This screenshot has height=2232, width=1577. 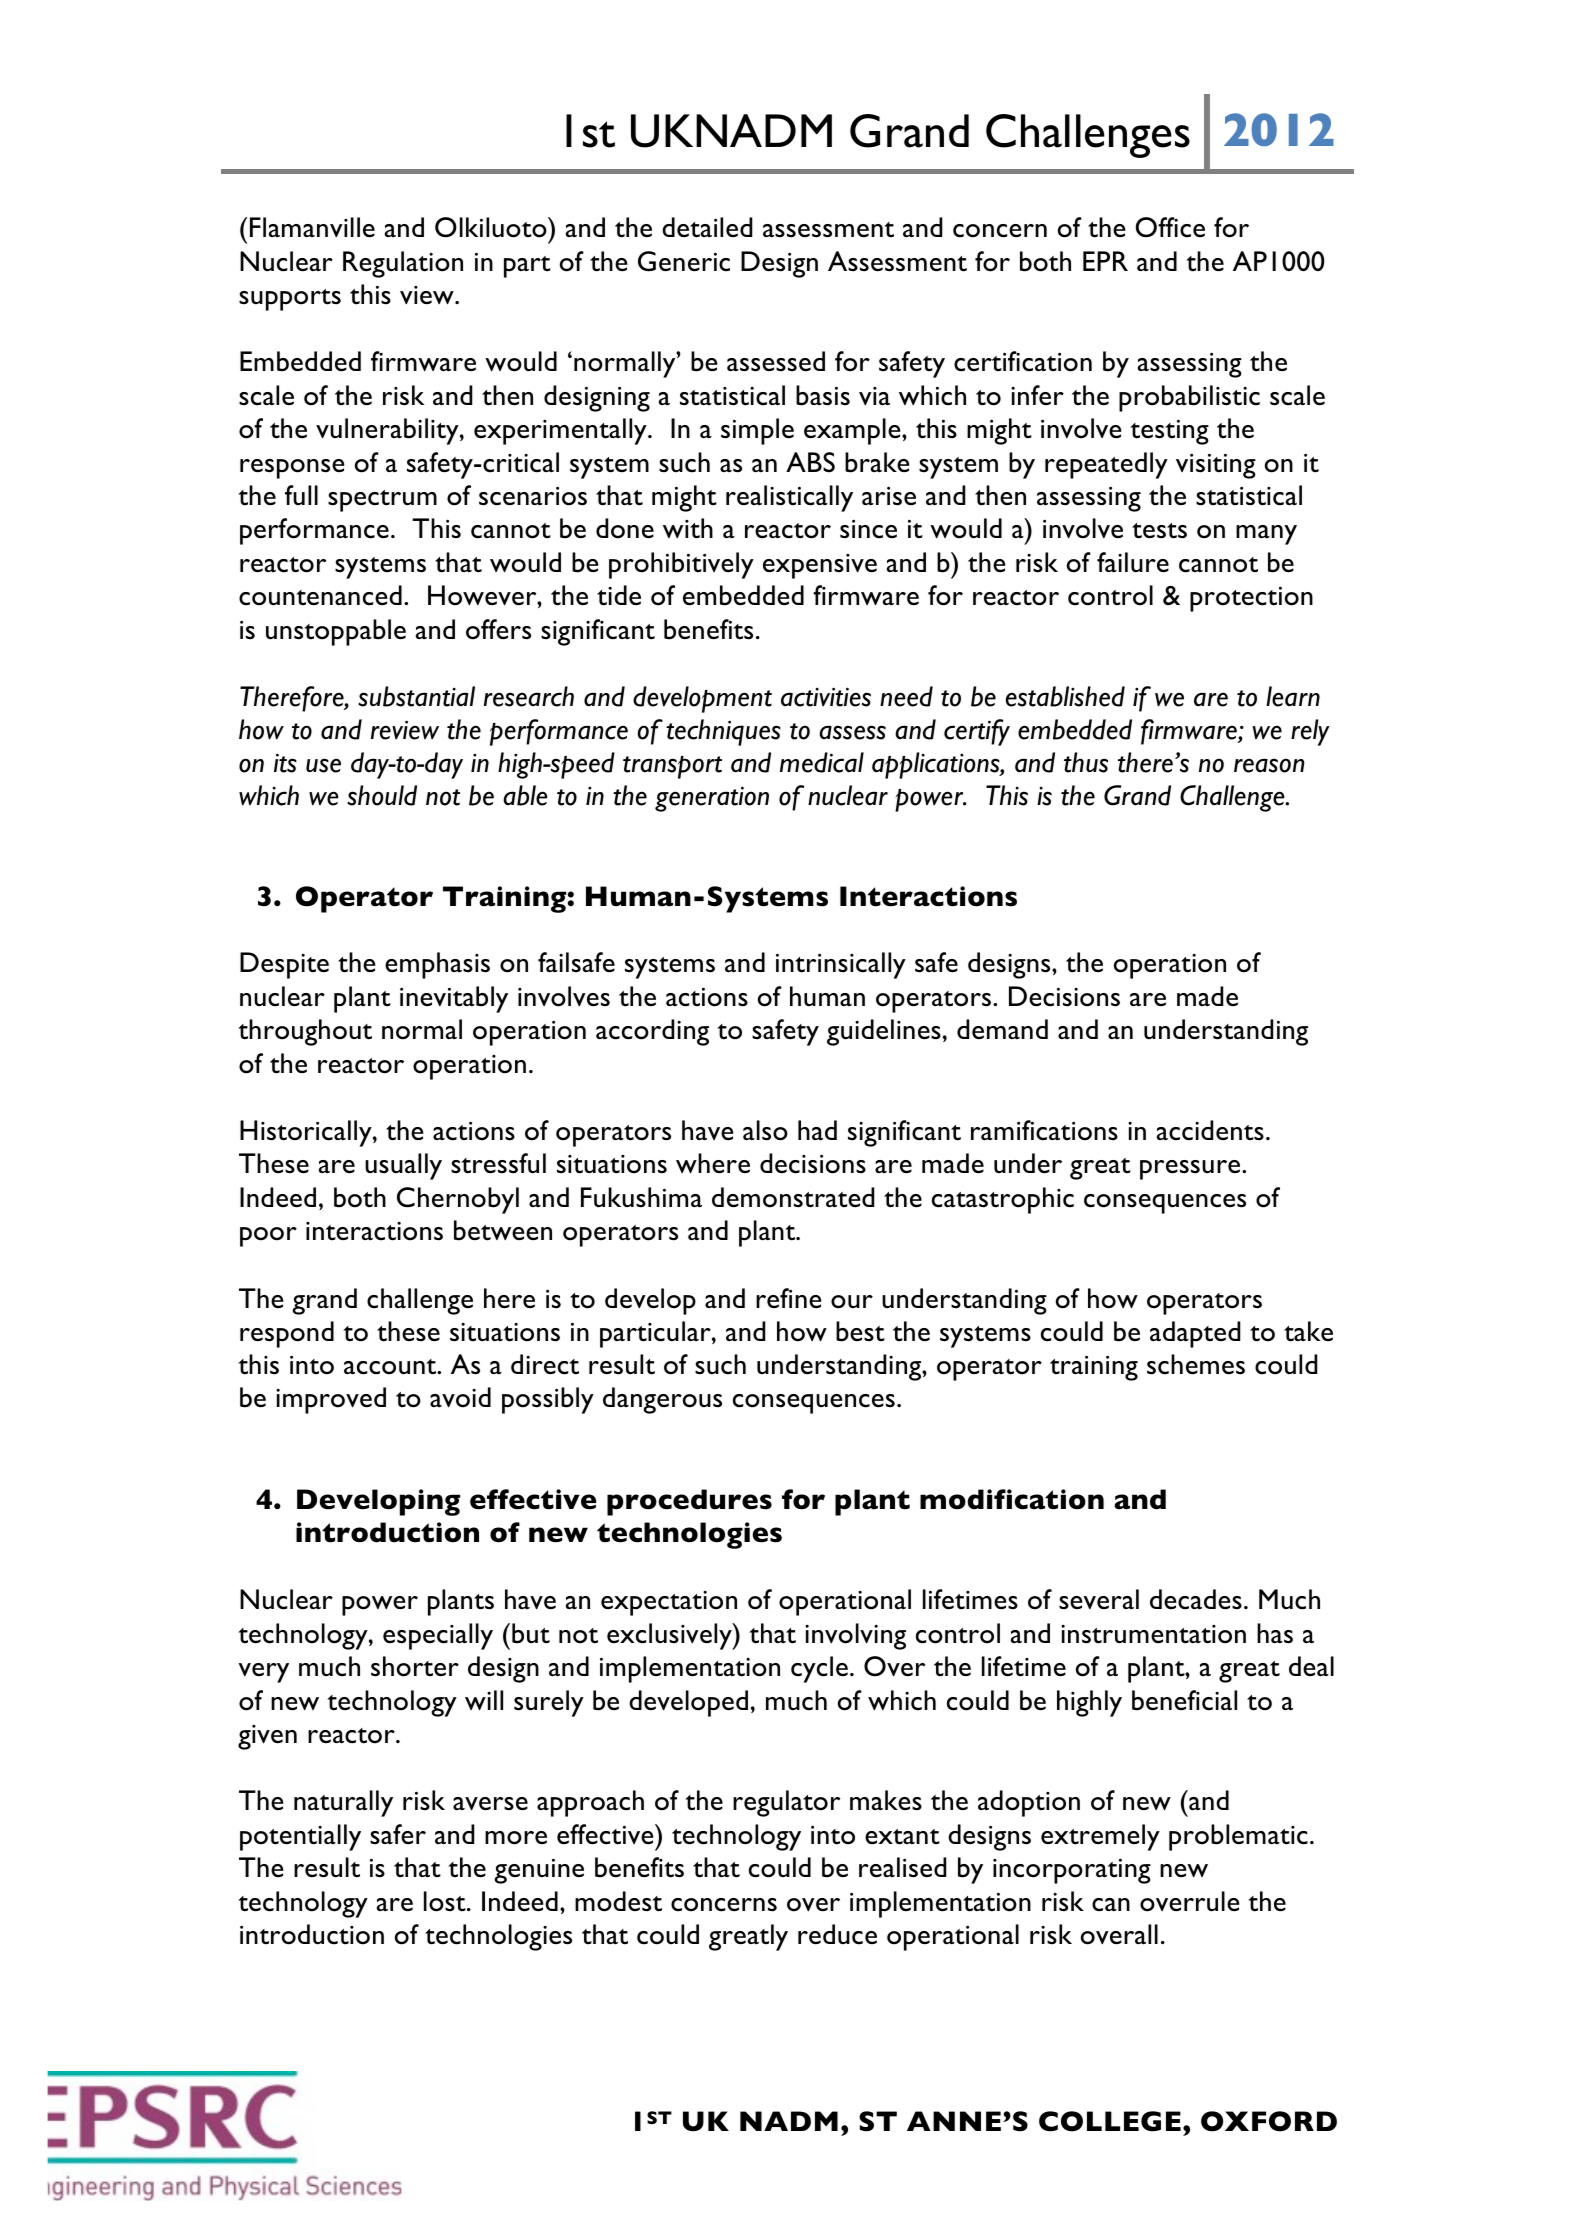 I want to click on procedures, so click(x=689, y=1502).
